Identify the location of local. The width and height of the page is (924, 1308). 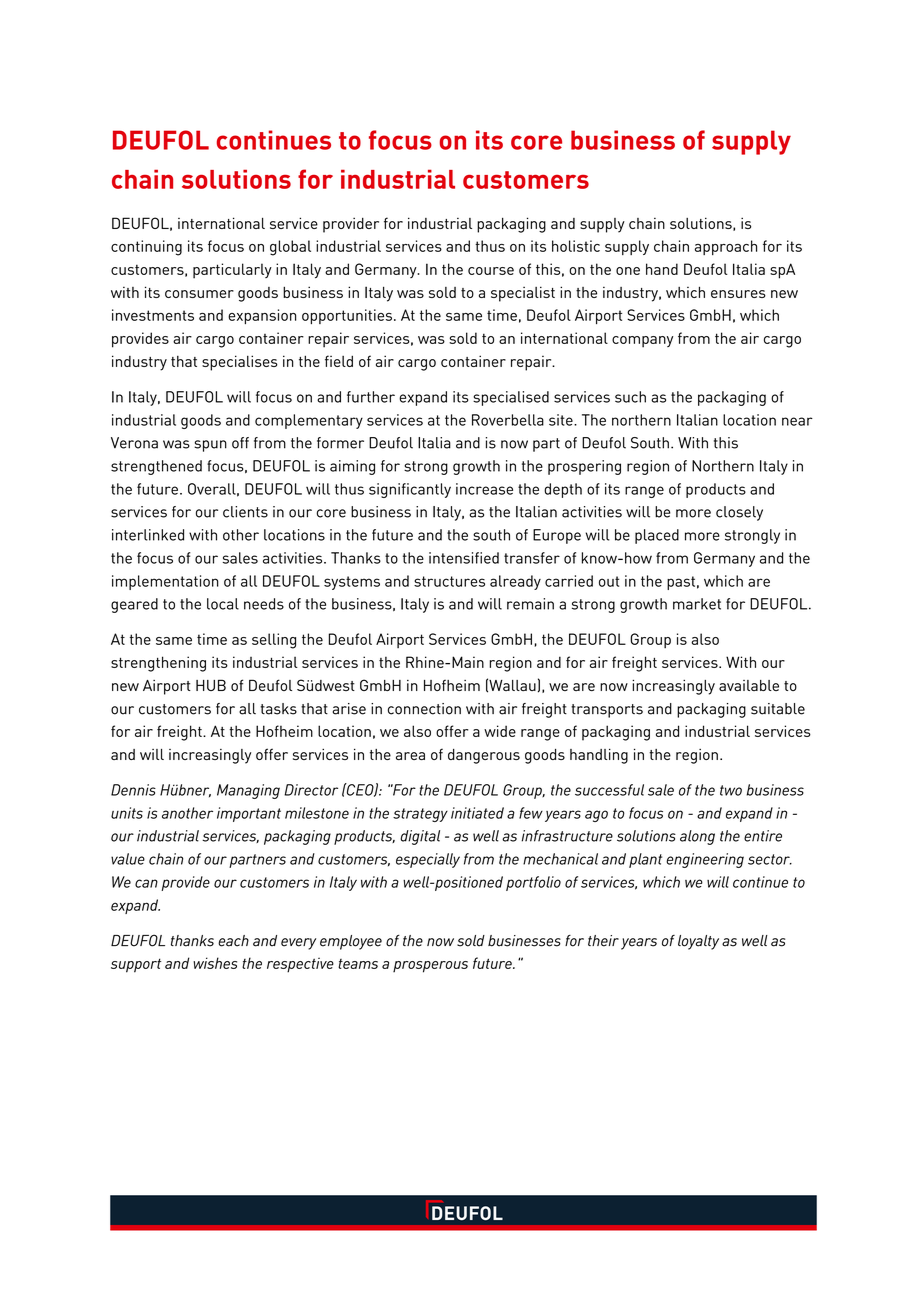
(223, 604).
